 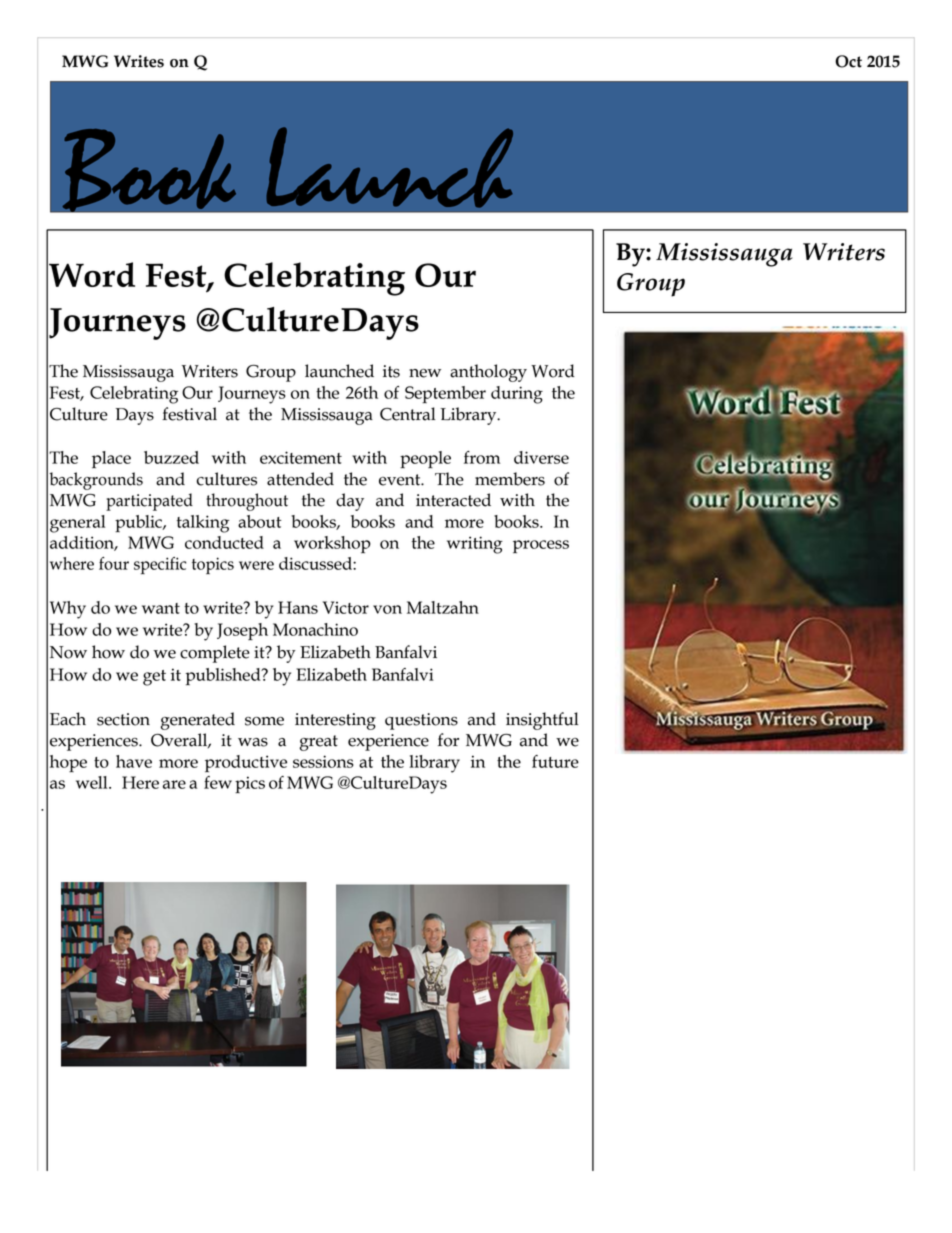 I want to click on Oct, so click(x=848, y=61).
